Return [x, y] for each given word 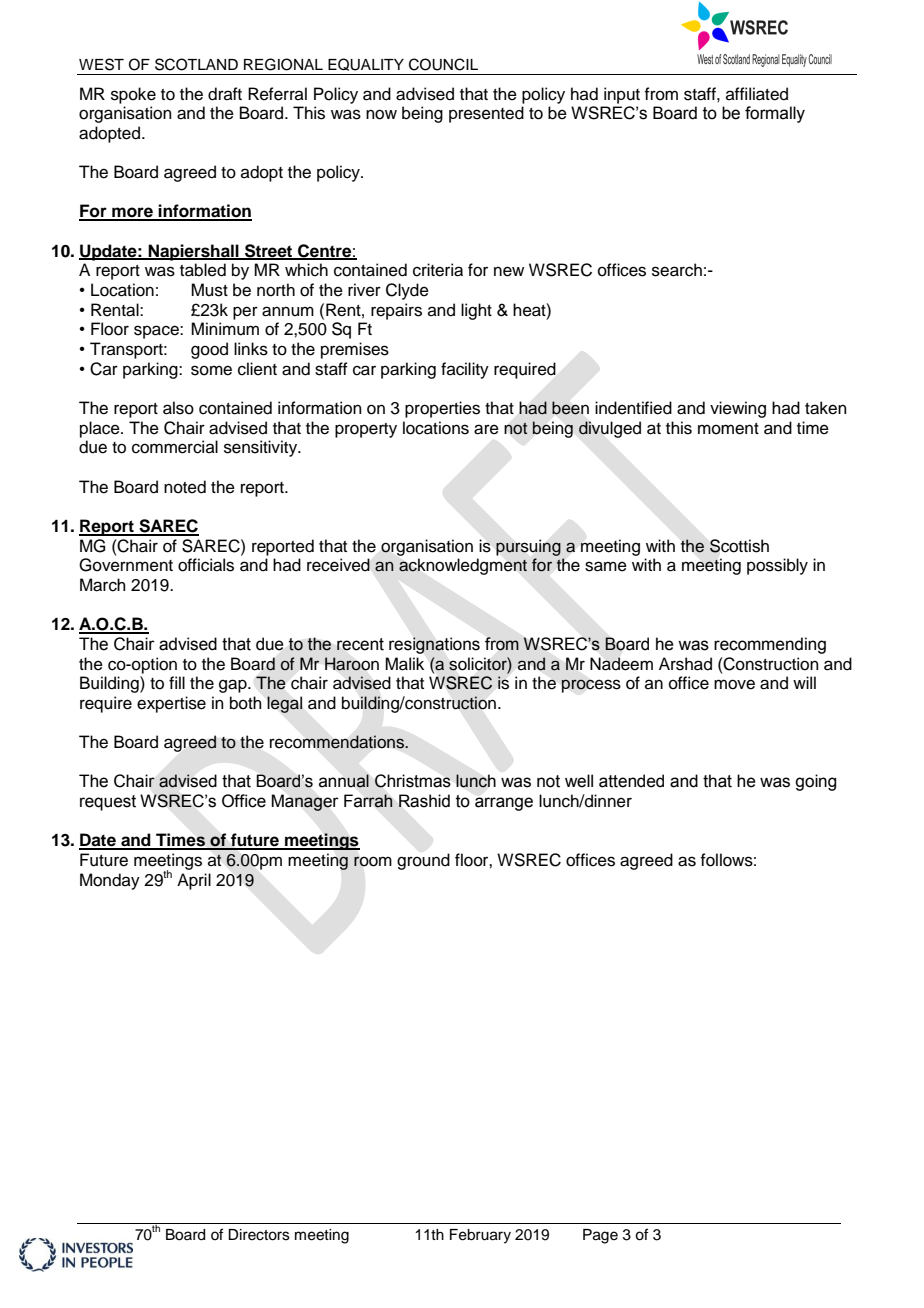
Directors [259, 1235]
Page [600, 1236]
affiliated [757, 94]
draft [225, 94]
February [480, 1236]
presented [486, 114]
